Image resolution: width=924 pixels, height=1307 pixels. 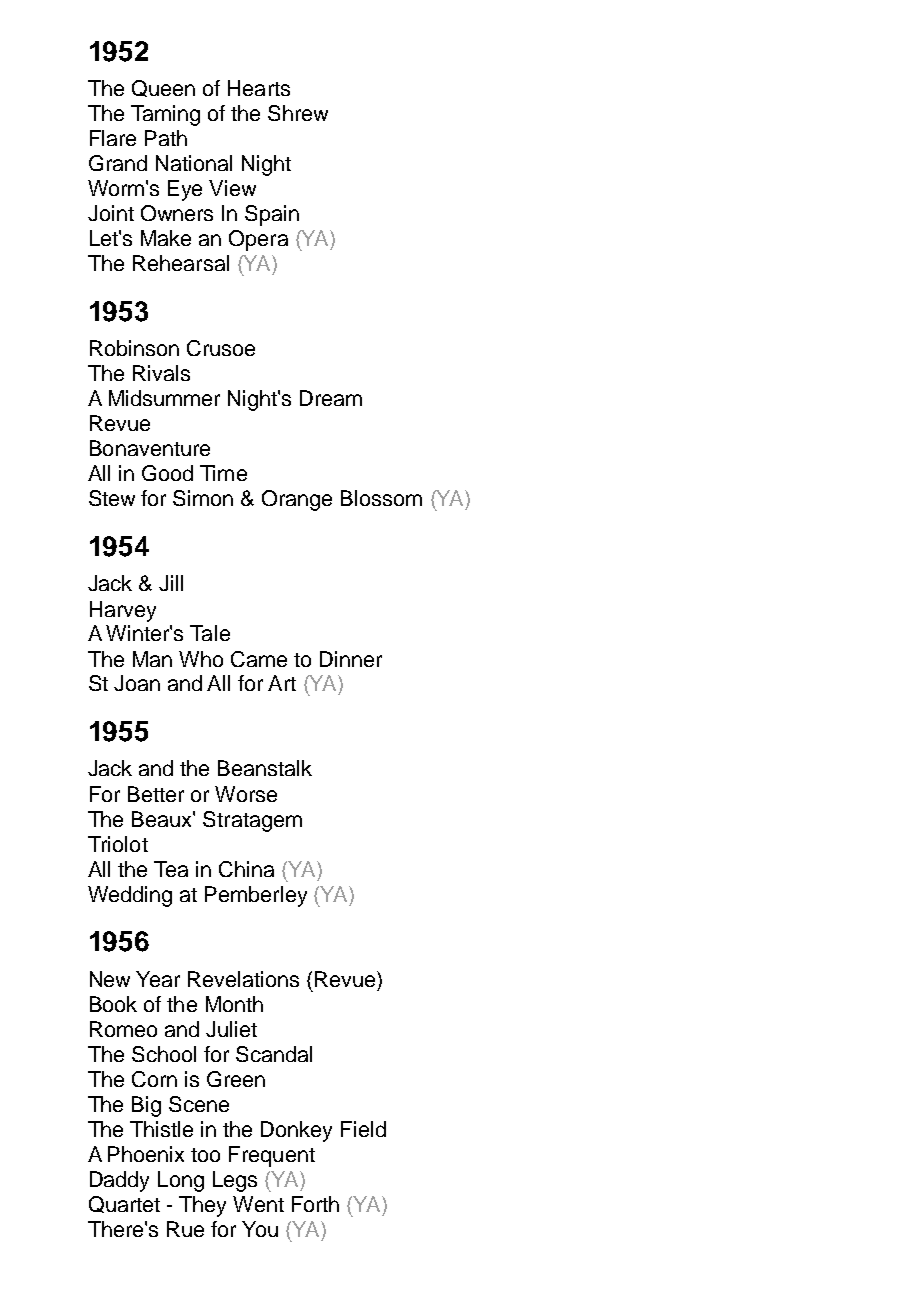 I want to click on Taming, so click(x=165, y=115).
